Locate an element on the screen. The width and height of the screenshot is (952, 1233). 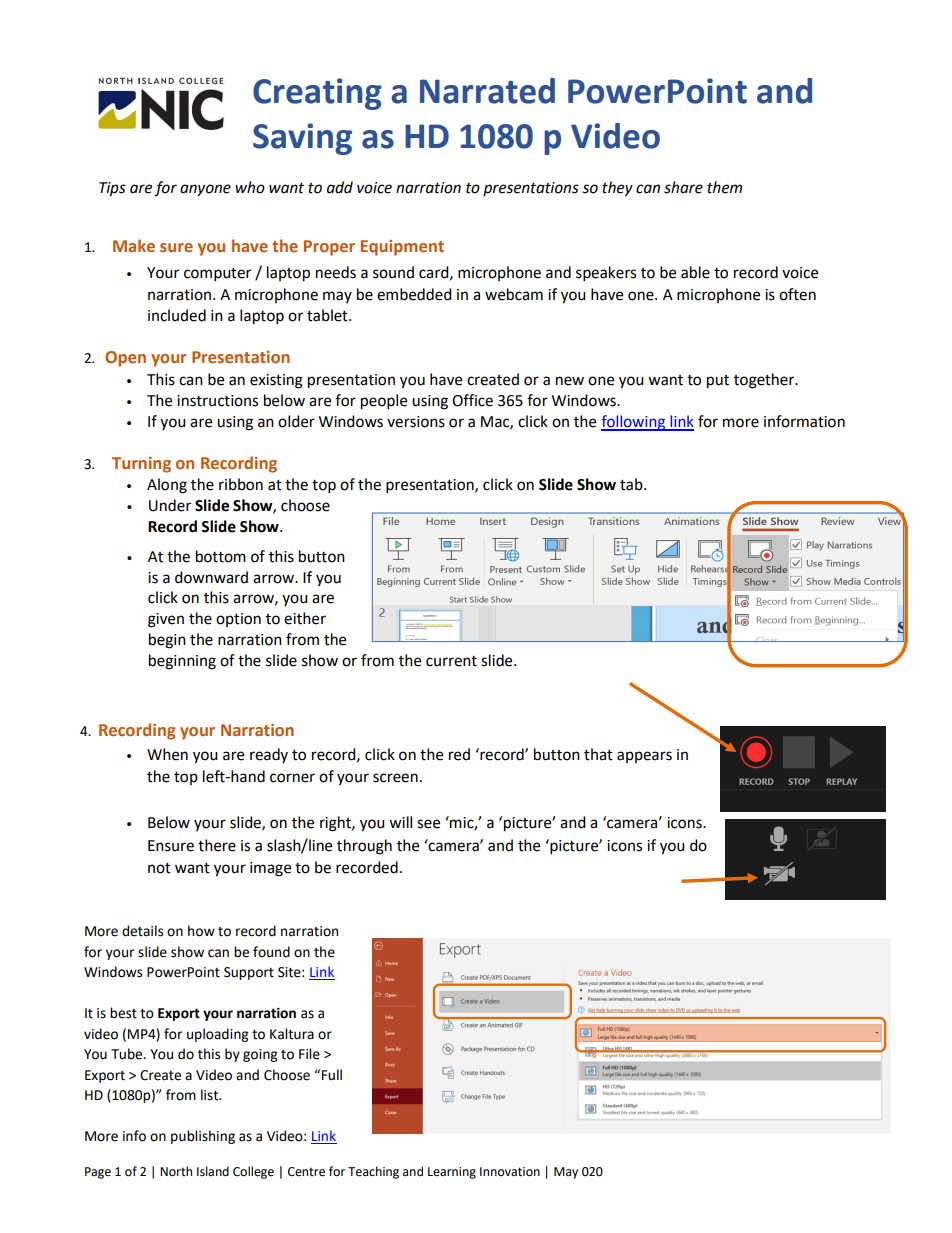
them is located at coordinates (724, 187).
